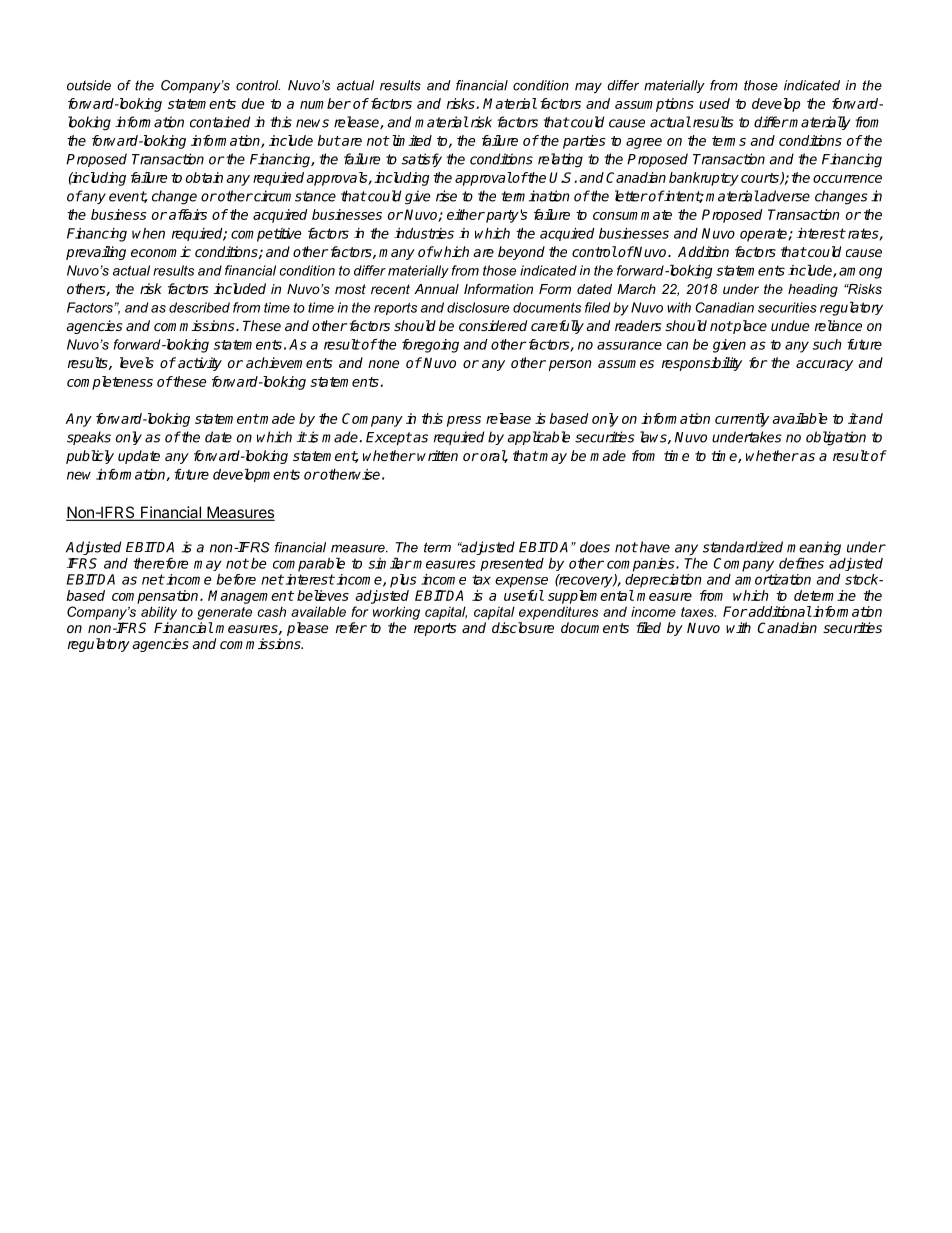 The image size is (952, 1233). I want to click on used, so click(714, 103).
